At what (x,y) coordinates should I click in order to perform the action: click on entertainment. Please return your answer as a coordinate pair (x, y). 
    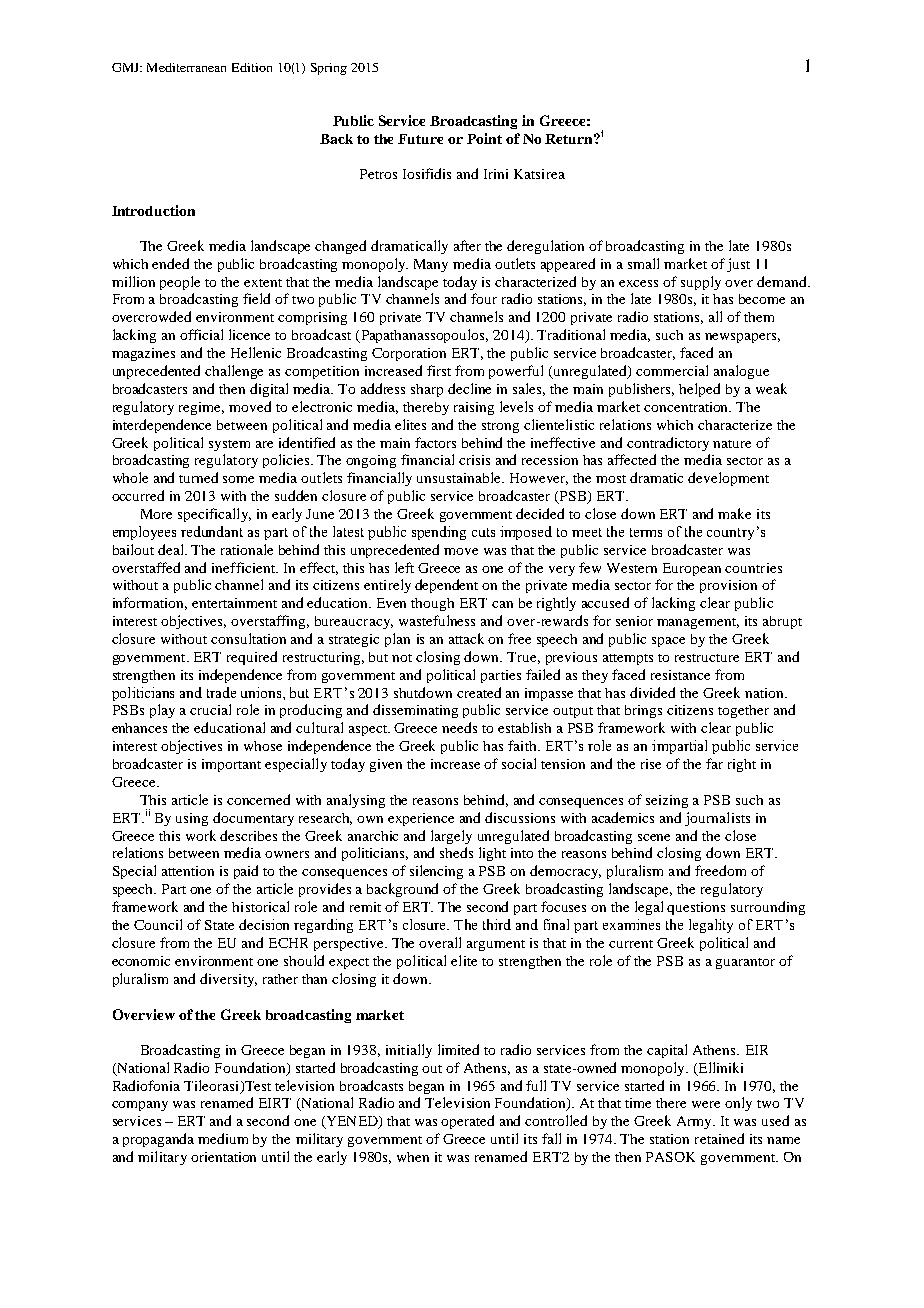
    Looking at the image, I should click on (234, 603).
